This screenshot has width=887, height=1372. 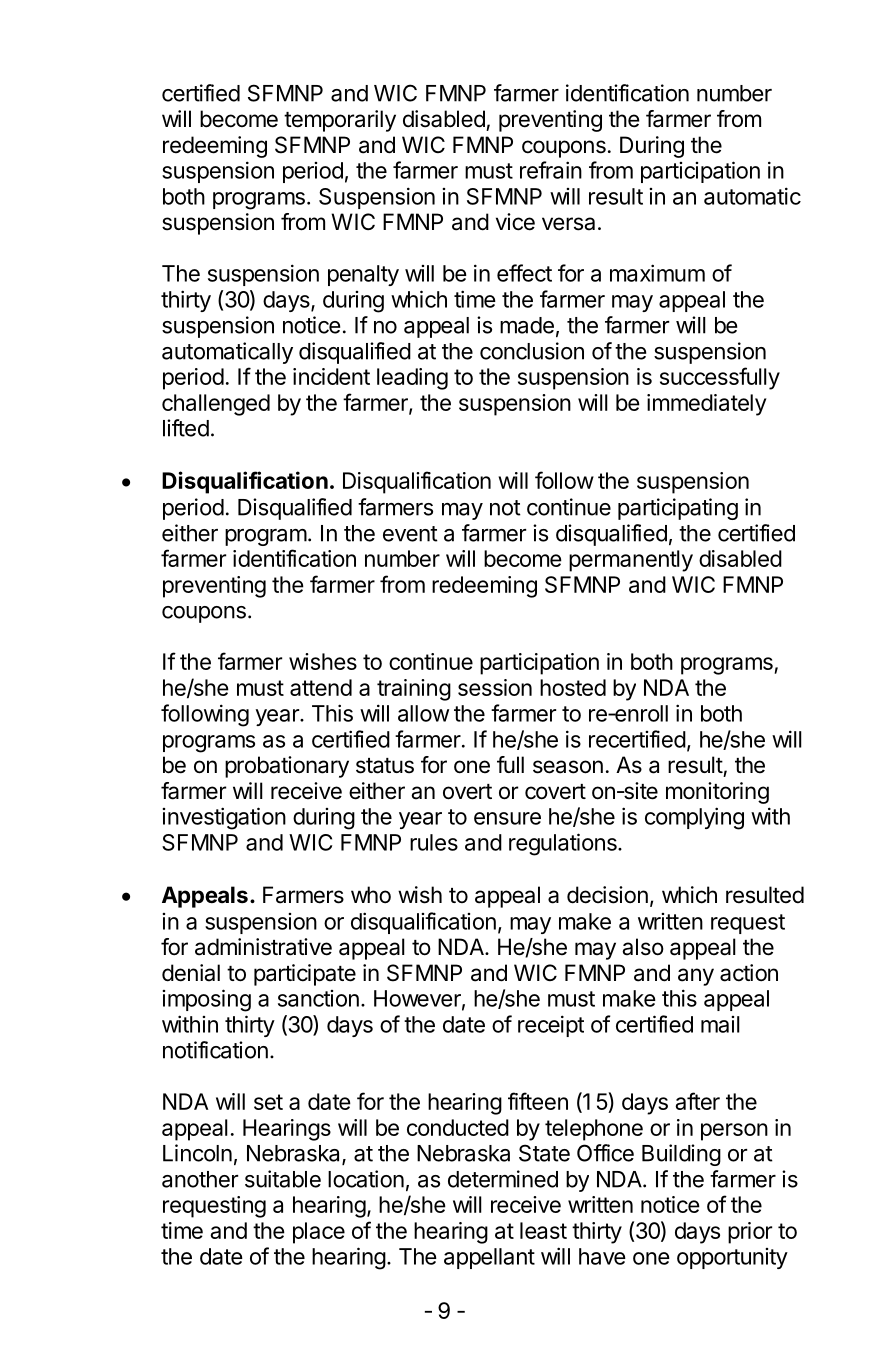 What do you see at coordinates (657, 273) in the screenshot?
I see `maximum` at bounding box center [657, 273].
